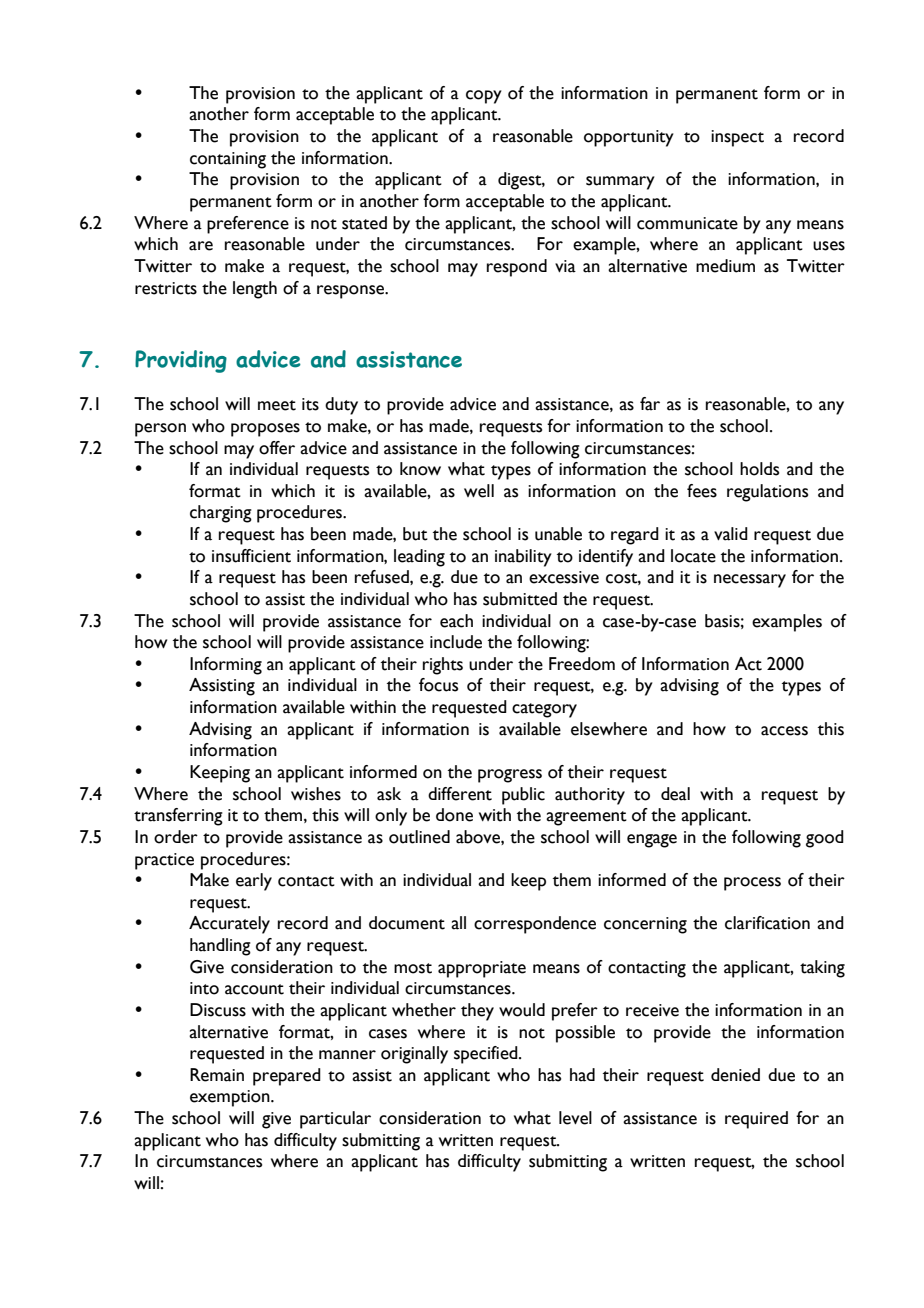 The width and height of the page is (924, 1308). What do you see at coordinates (520, 599) in the page?
I see `submitted` at bounding box center [520, 599].
